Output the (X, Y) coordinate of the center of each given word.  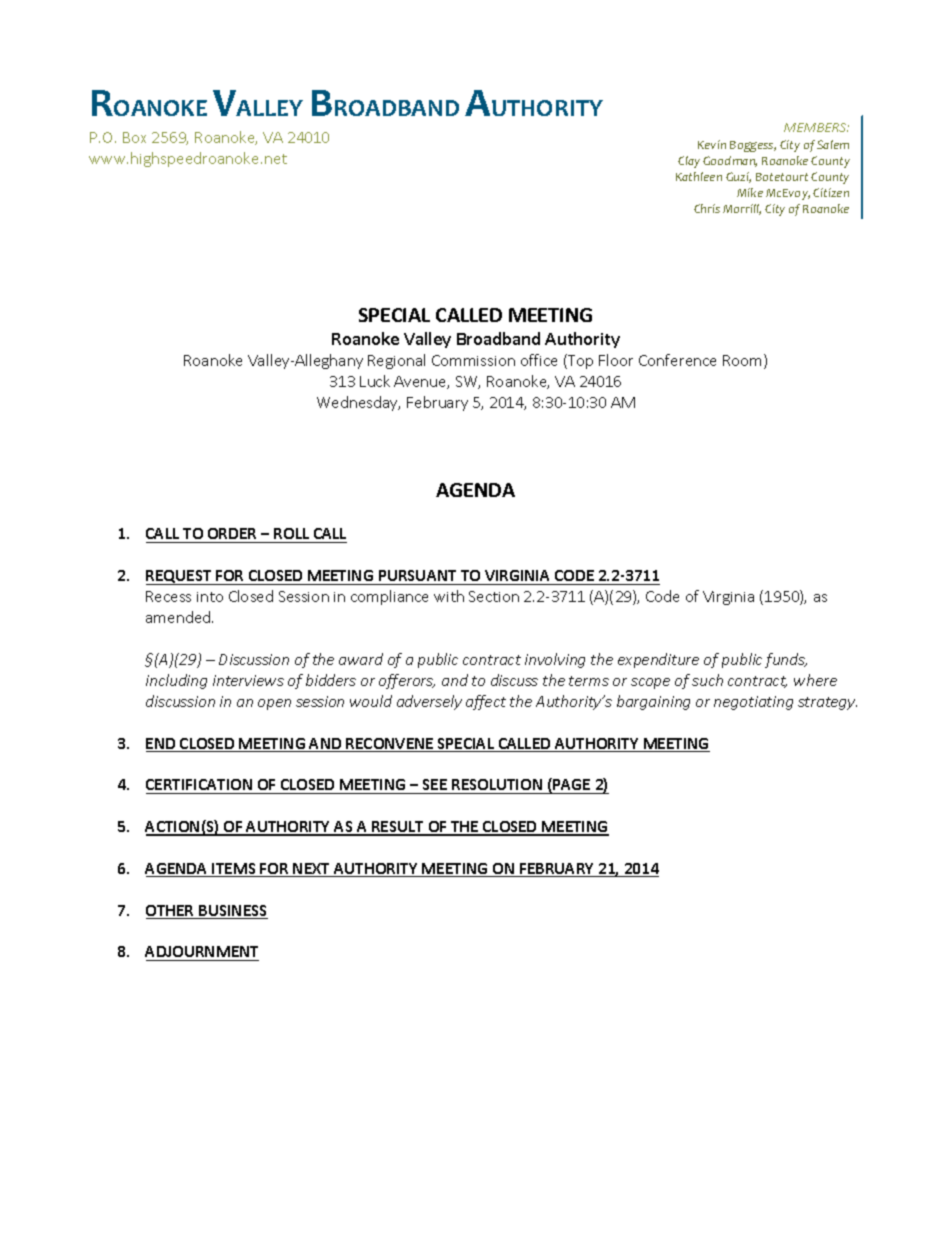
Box (134, 137)
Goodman (730, 161)
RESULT (398, 828)
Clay (689, 162)
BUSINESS (232, 912)
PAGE (570, 785)
